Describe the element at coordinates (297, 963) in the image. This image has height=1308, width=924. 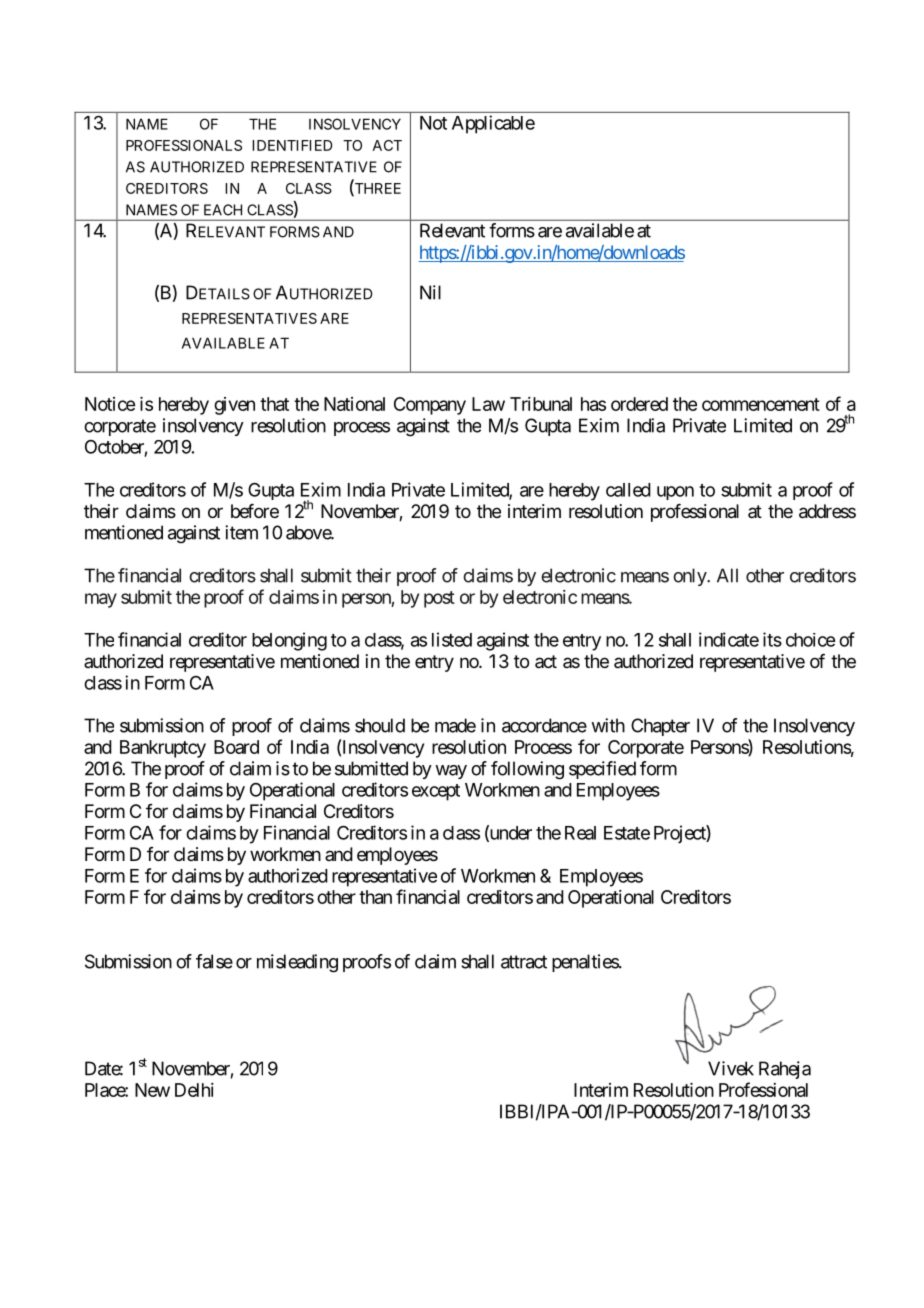
I see `misleading` at that location.
